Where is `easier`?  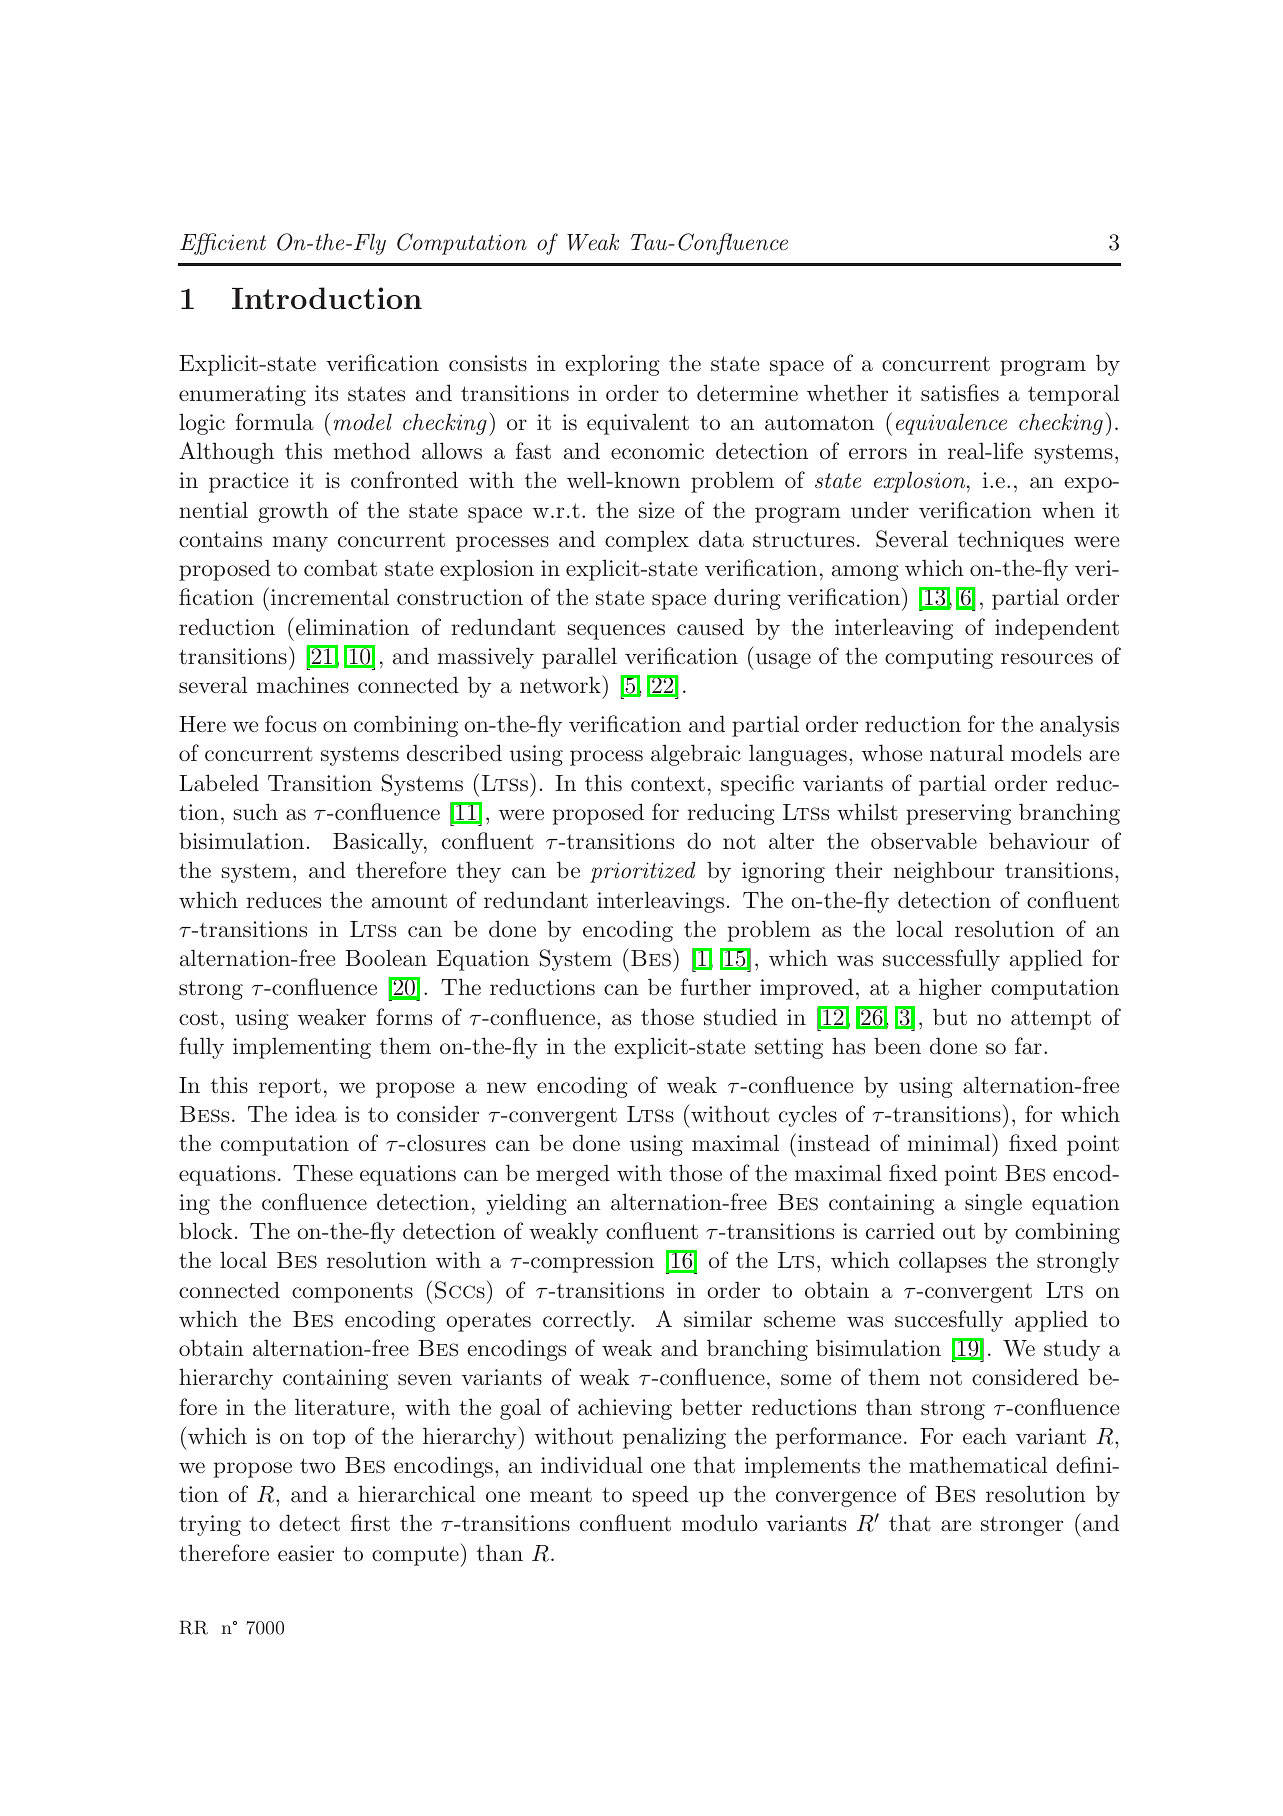 easier is located at coordinates (306, 1553).
